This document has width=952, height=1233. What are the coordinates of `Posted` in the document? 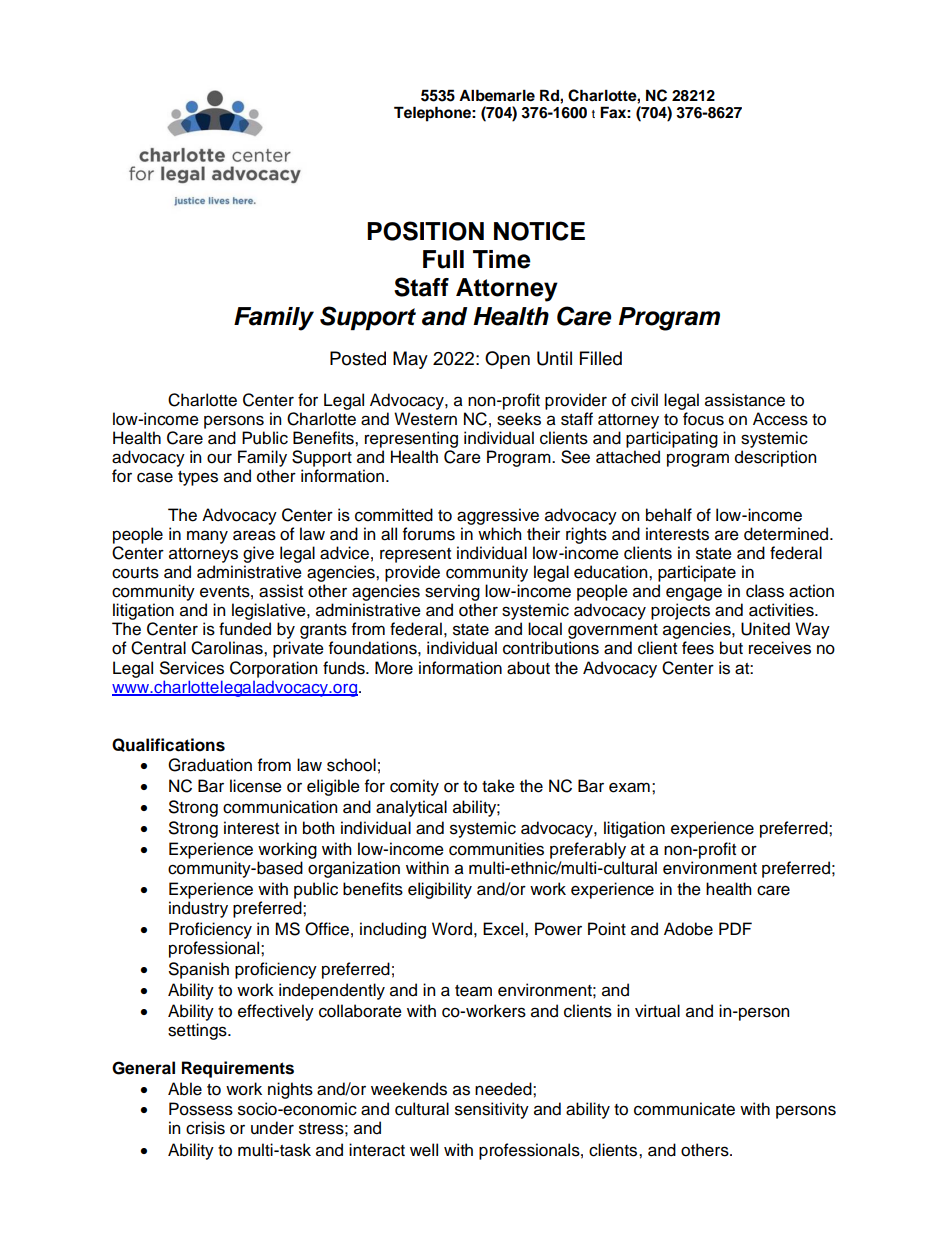 It's located at (358, 358).
